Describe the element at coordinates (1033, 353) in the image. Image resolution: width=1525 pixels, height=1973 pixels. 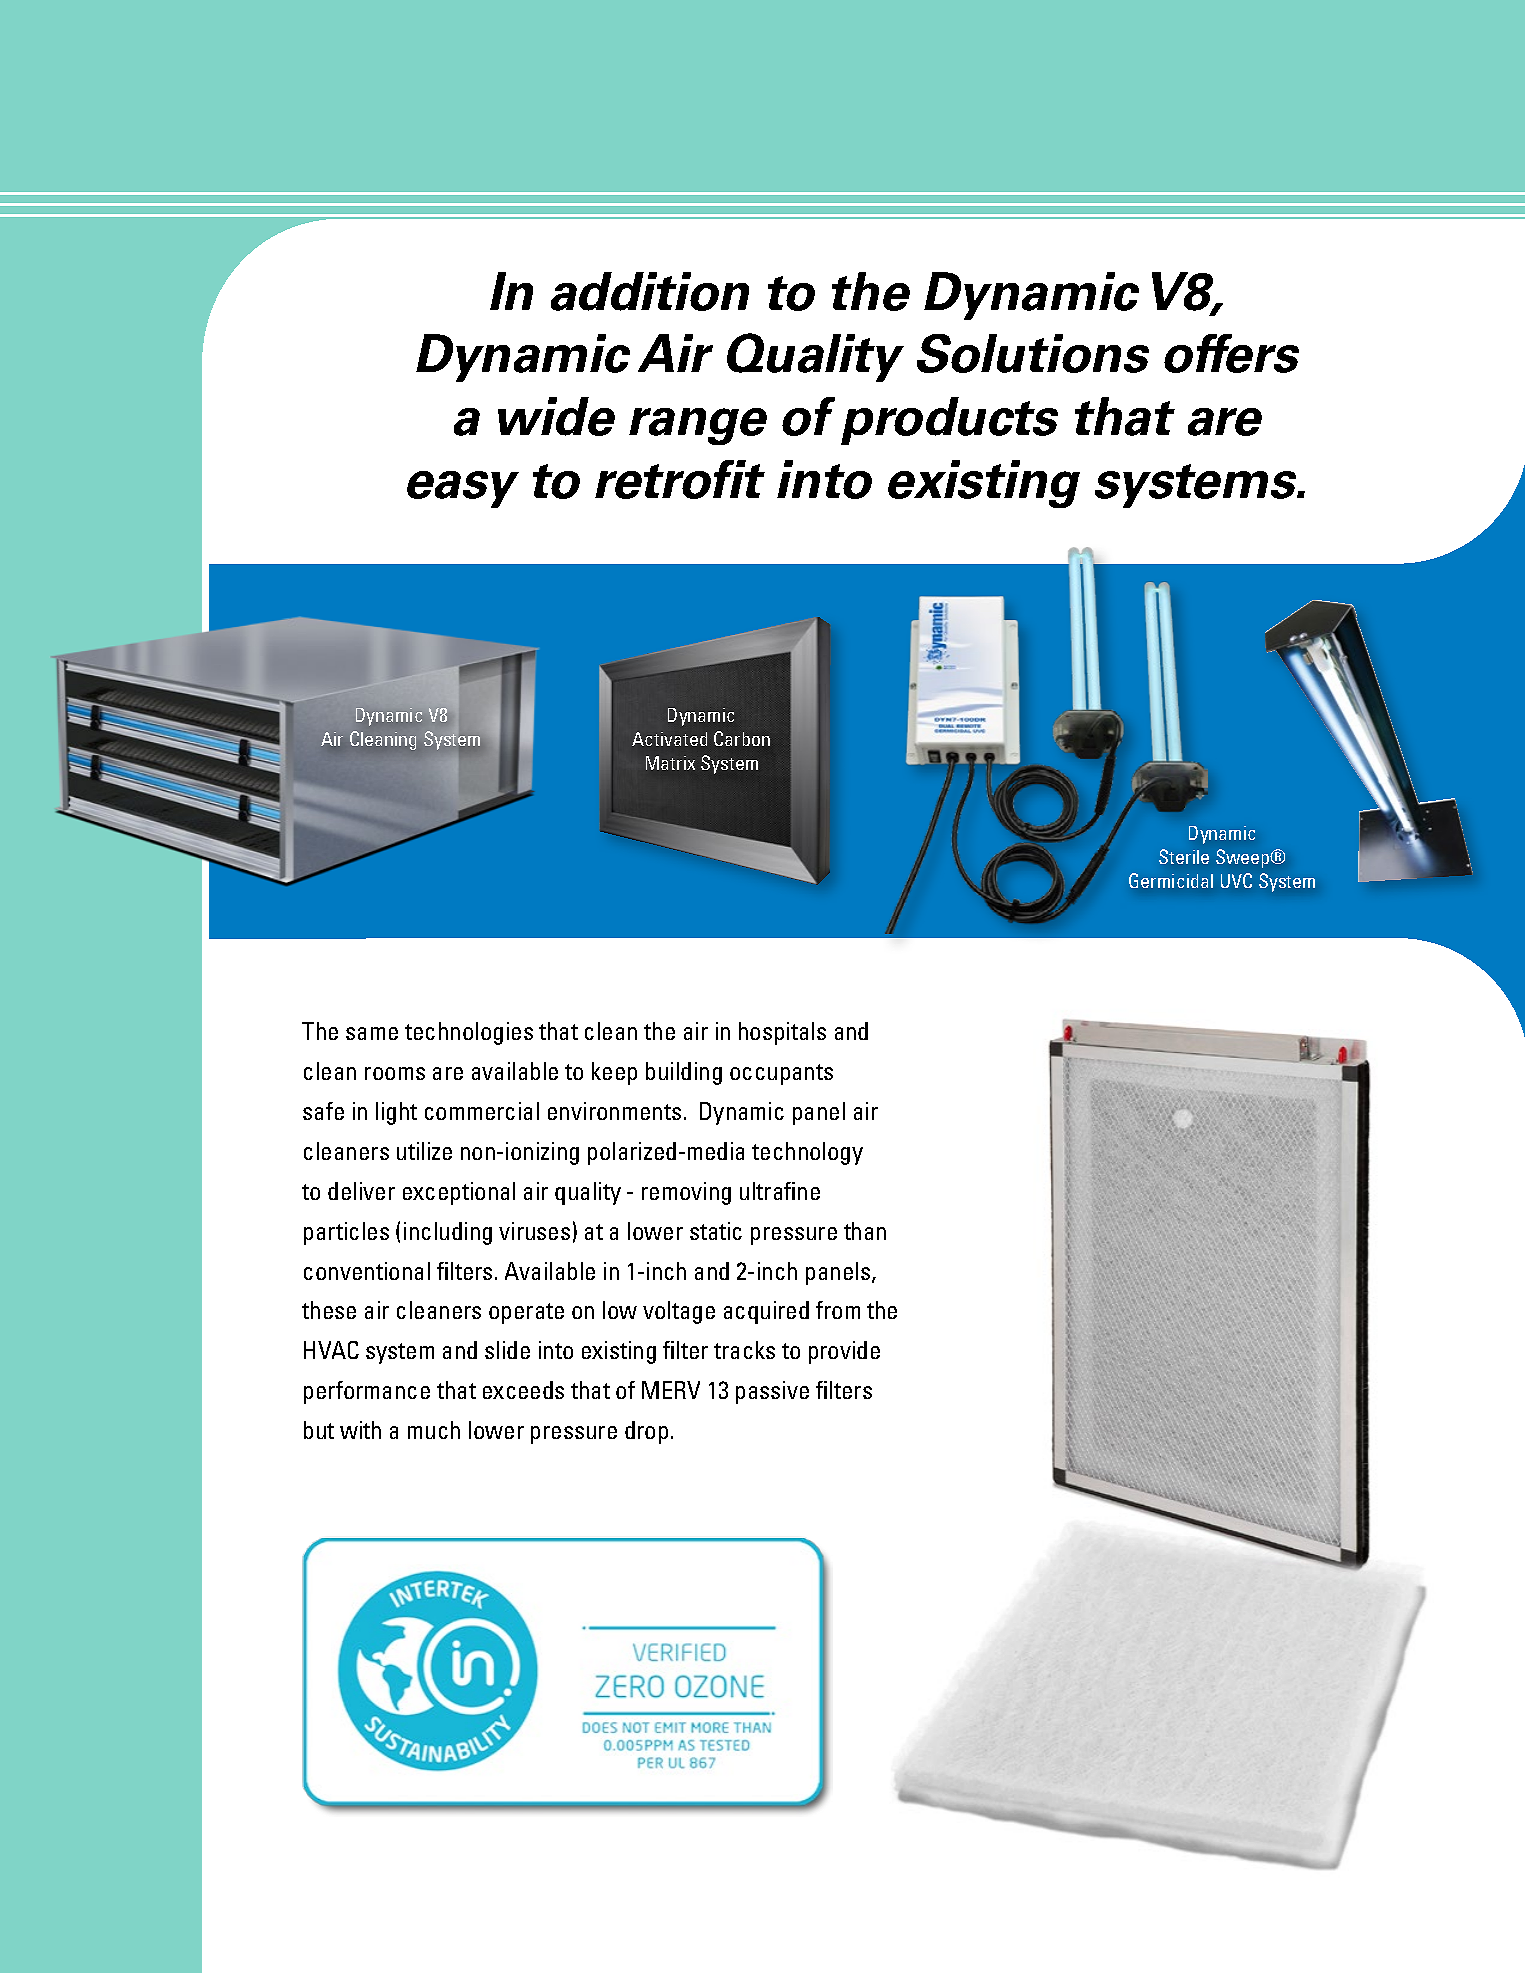
I see `Solutions` at that location.
